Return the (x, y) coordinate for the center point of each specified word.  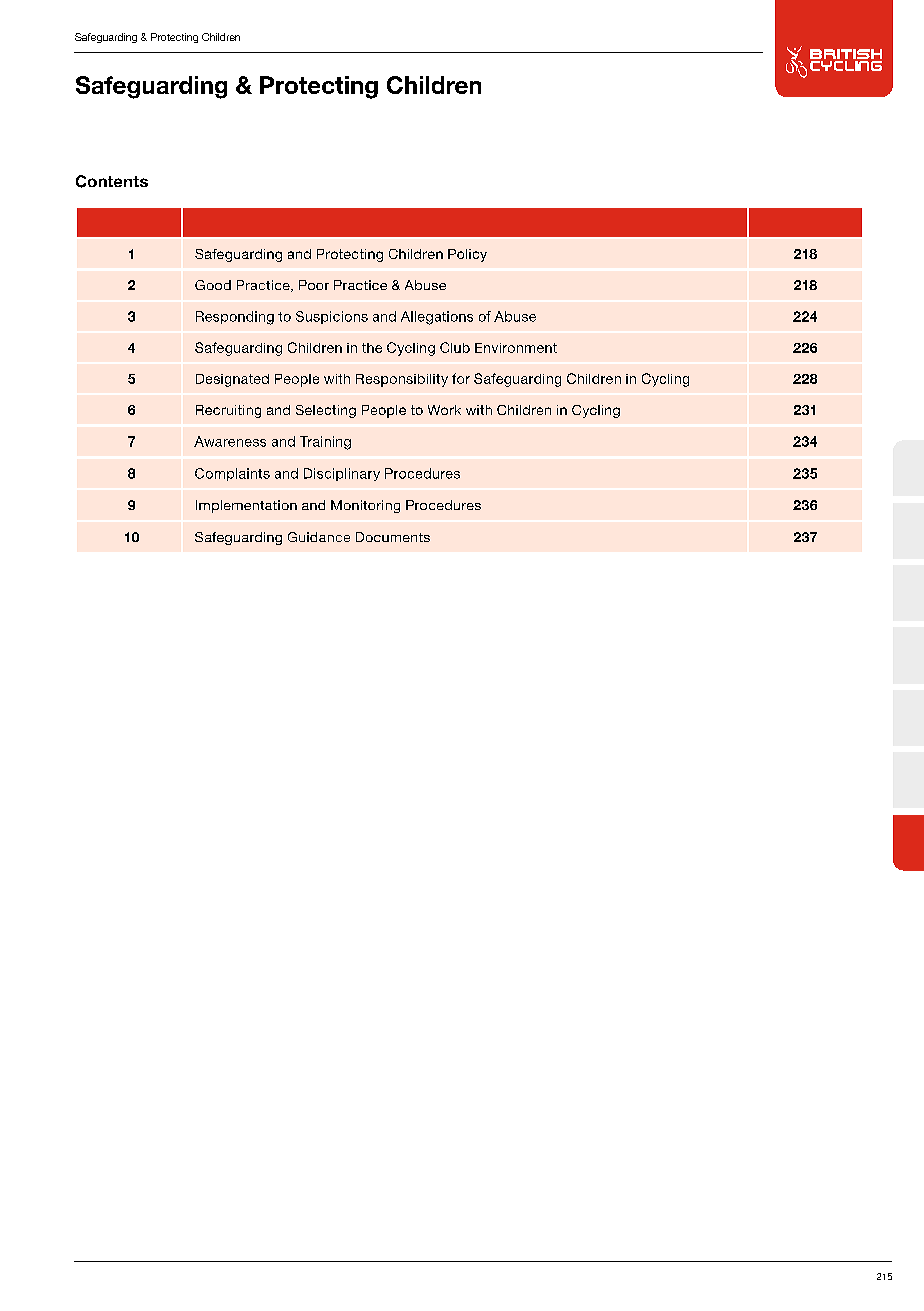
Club (455, 347)
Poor (314, 285)
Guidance (319, 537)
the (372, 348)
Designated (232, 380)
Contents (112, 181)
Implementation (246, 506)
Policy (467, 255)
